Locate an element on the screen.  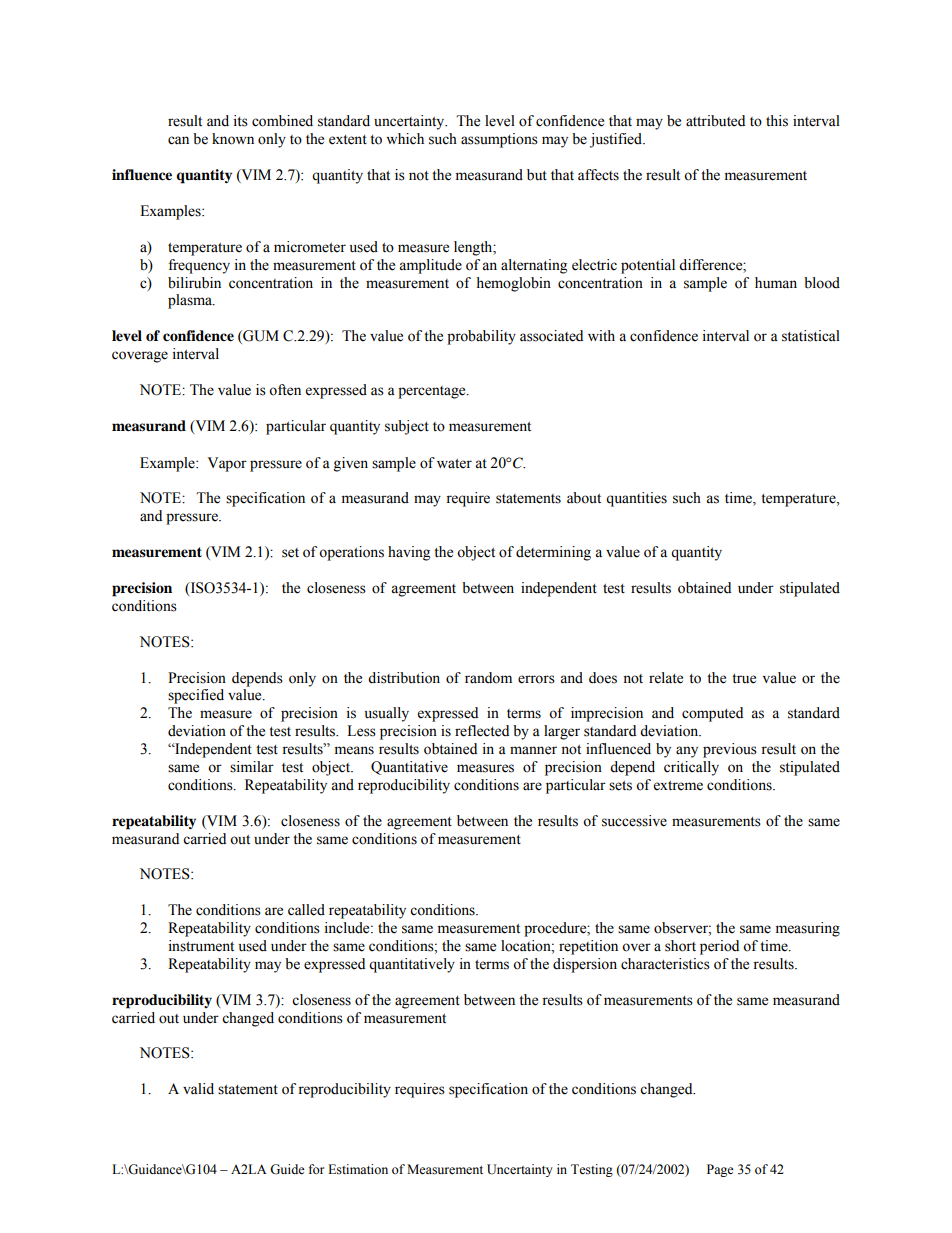
attributed is located at coordinates (715, 121).
